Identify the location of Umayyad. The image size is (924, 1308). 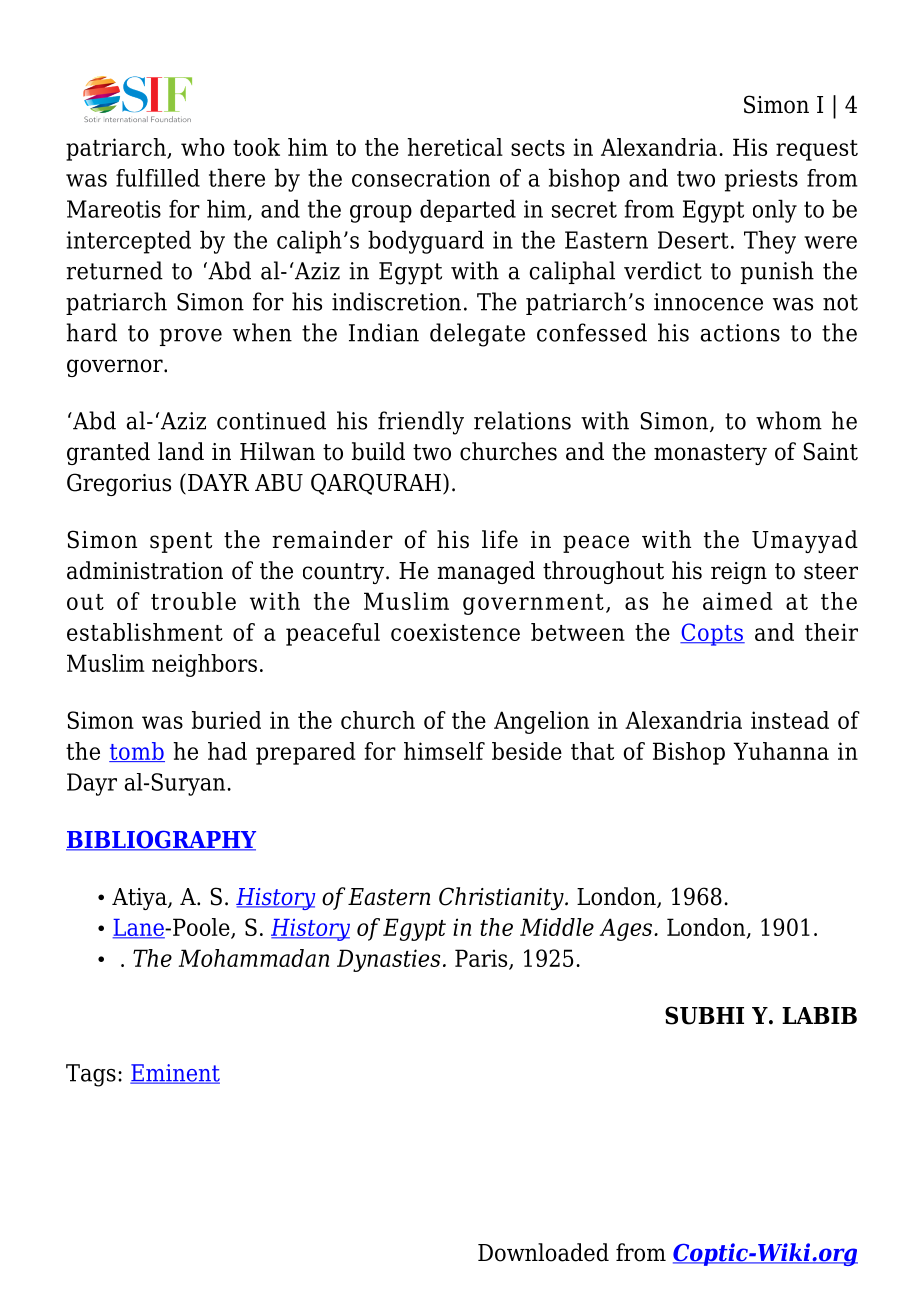
(805, 541).
